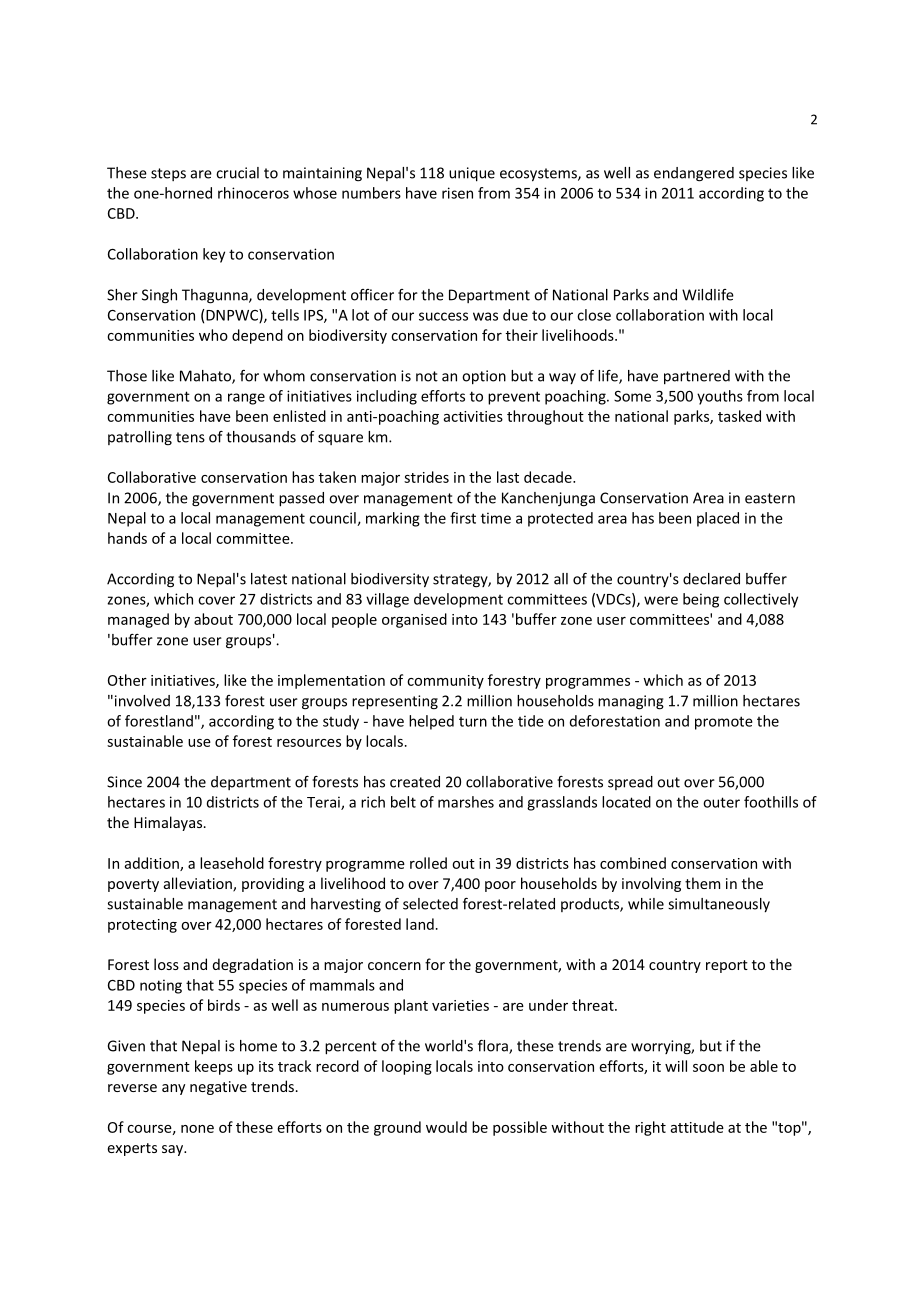 The image size is (924, 1308). Describe the element at coordinates (213, 619) in the page. I see `about` at that location.
